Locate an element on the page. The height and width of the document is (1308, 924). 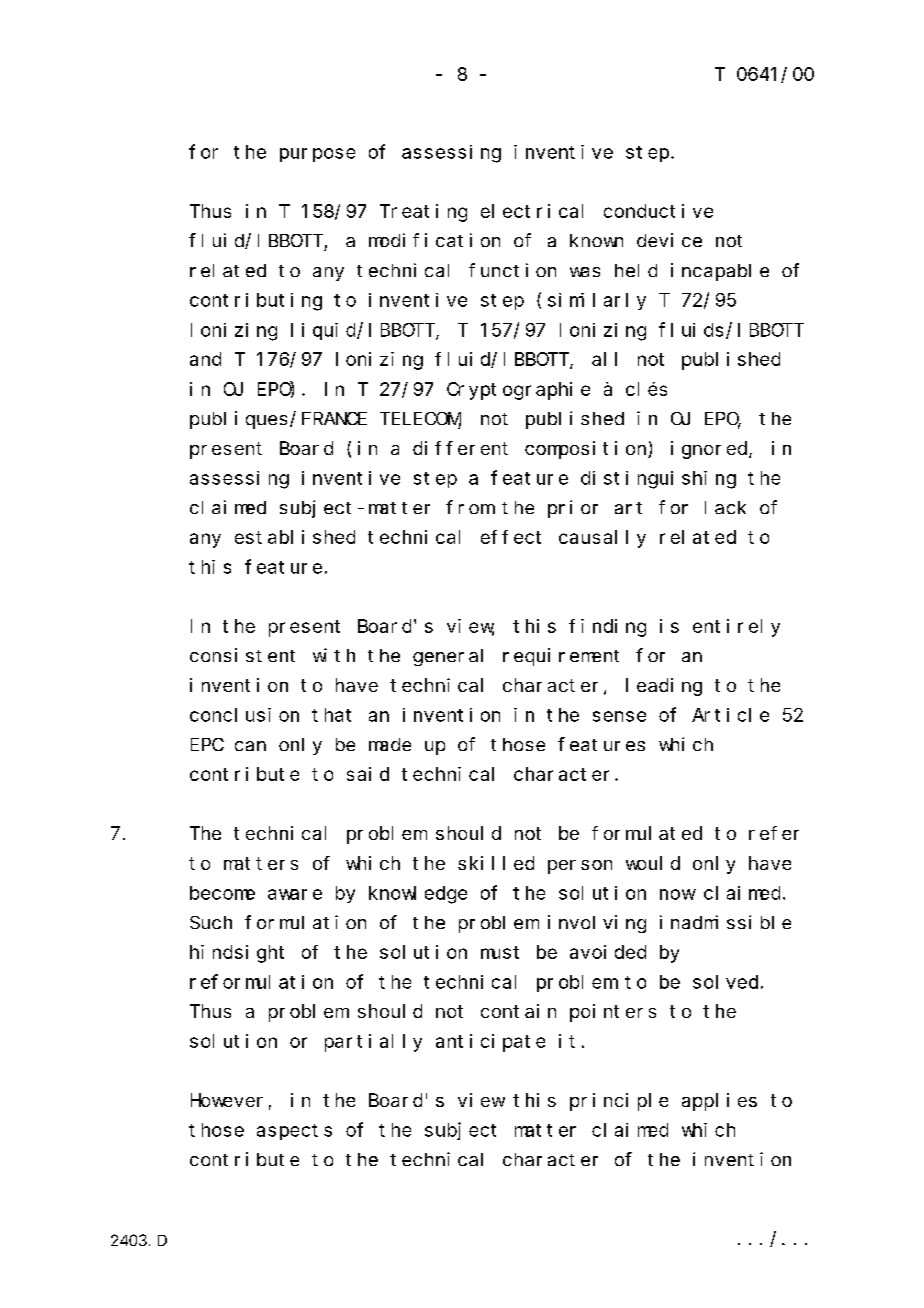
and is located at coordinates (205, 359).
